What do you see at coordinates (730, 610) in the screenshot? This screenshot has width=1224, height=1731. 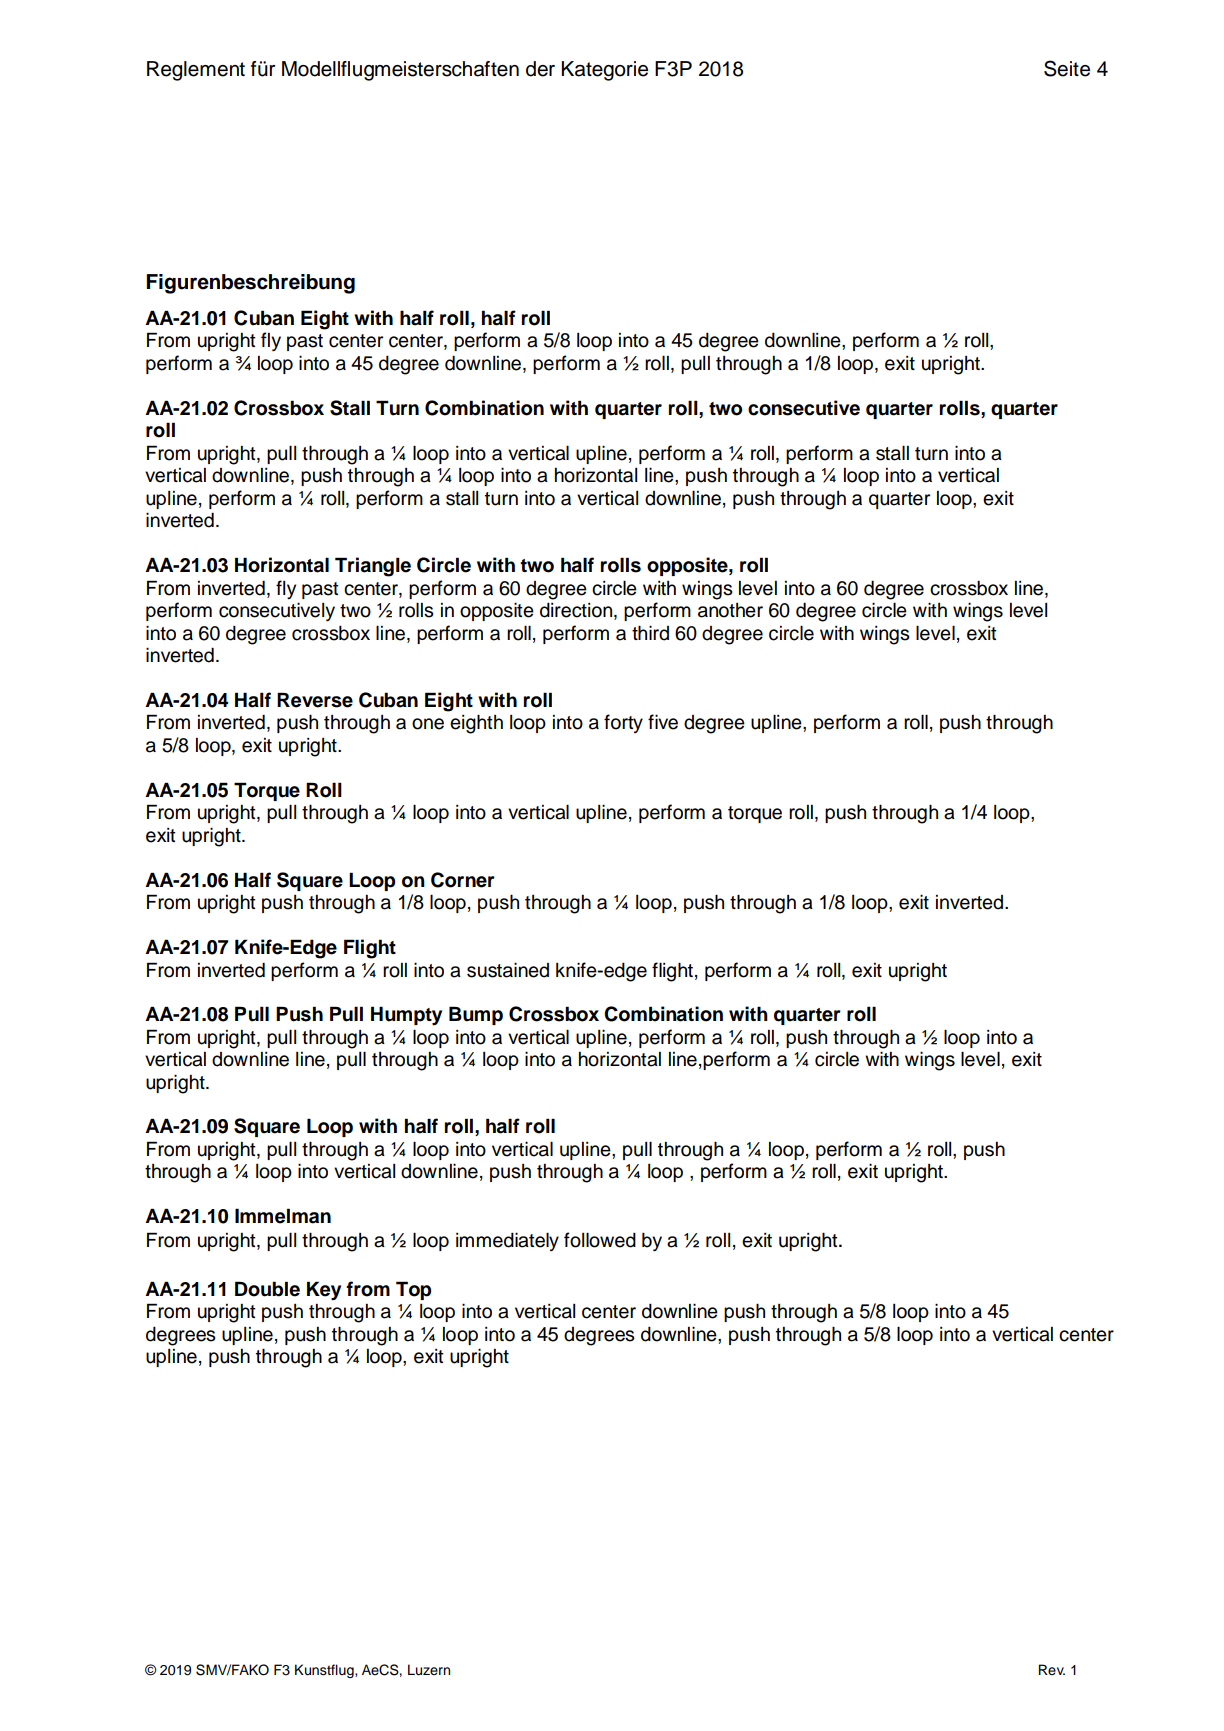 I see `another` at bounding box center [730, 610].
